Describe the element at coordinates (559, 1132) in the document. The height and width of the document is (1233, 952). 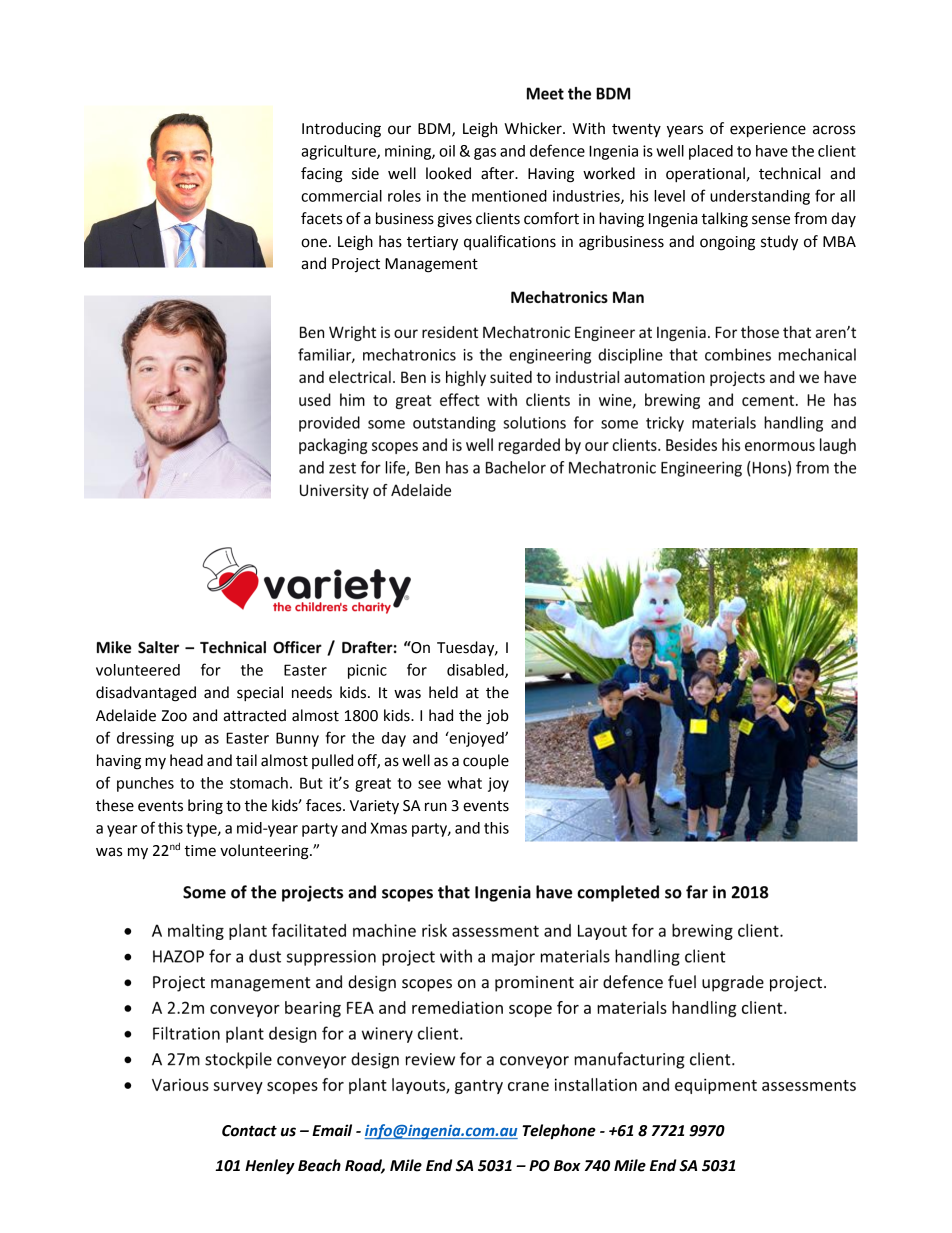
I see `Telephone` at that location.
